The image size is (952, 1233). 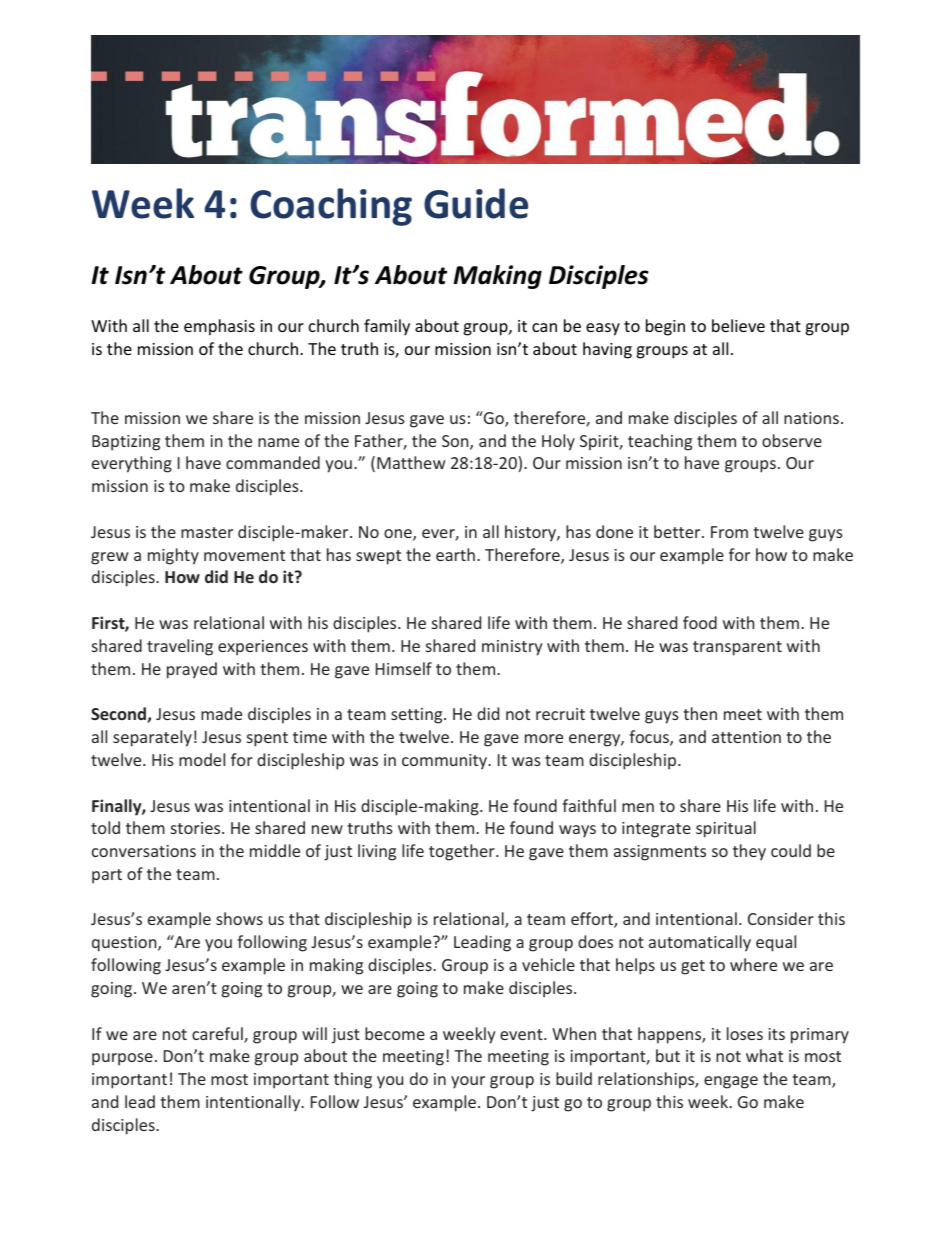 What do you see at coordinates (468, 1082) in the screenshot?
I see `your` at bounding box center [468, 1082].
